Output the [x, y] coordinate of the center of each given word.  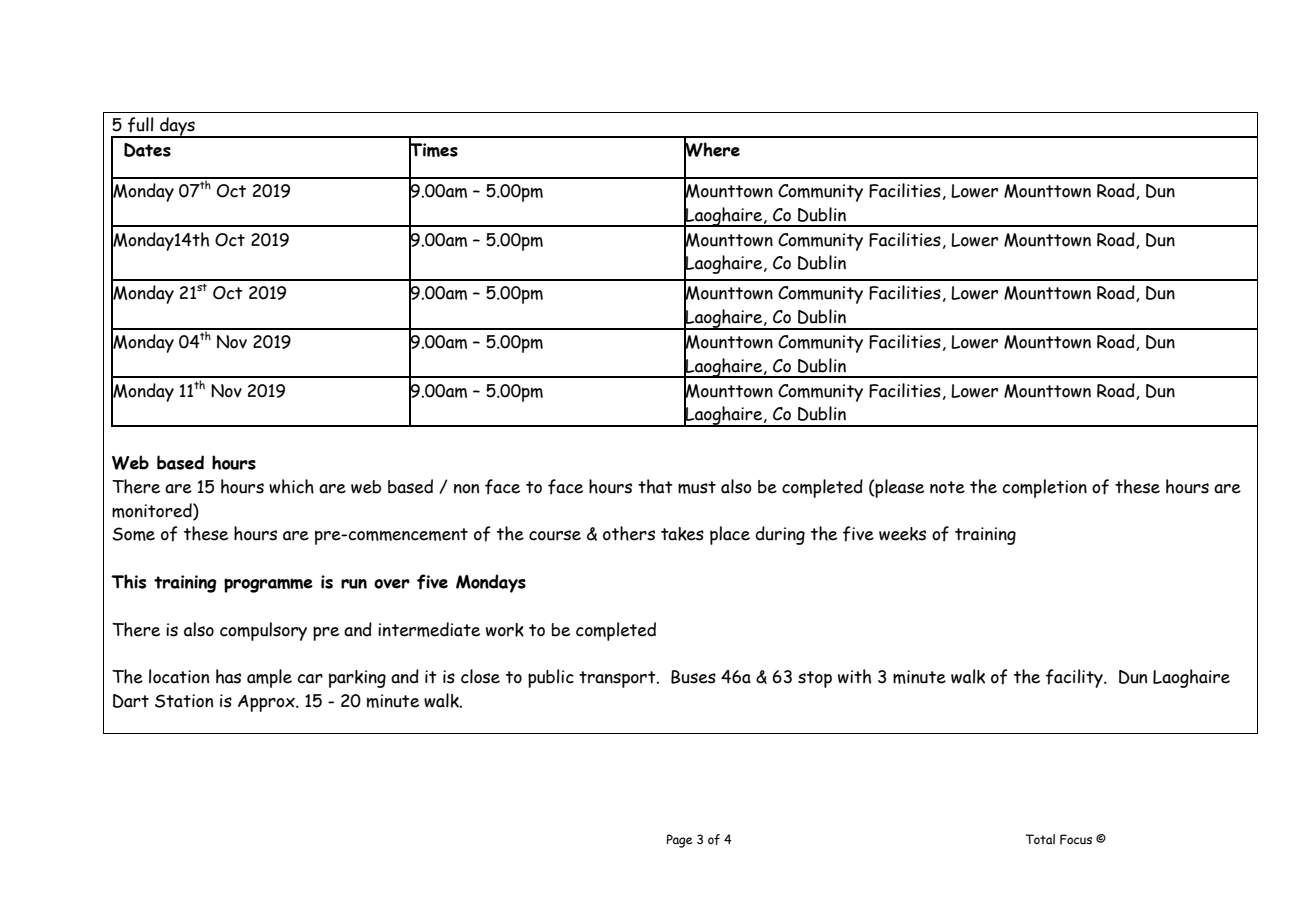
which [291, 486]
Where [712, 149]
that [655, 486]
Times [433, 150]
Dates [147, 150]
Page [680, 841]
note [947, 487]
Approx [267, 703]
